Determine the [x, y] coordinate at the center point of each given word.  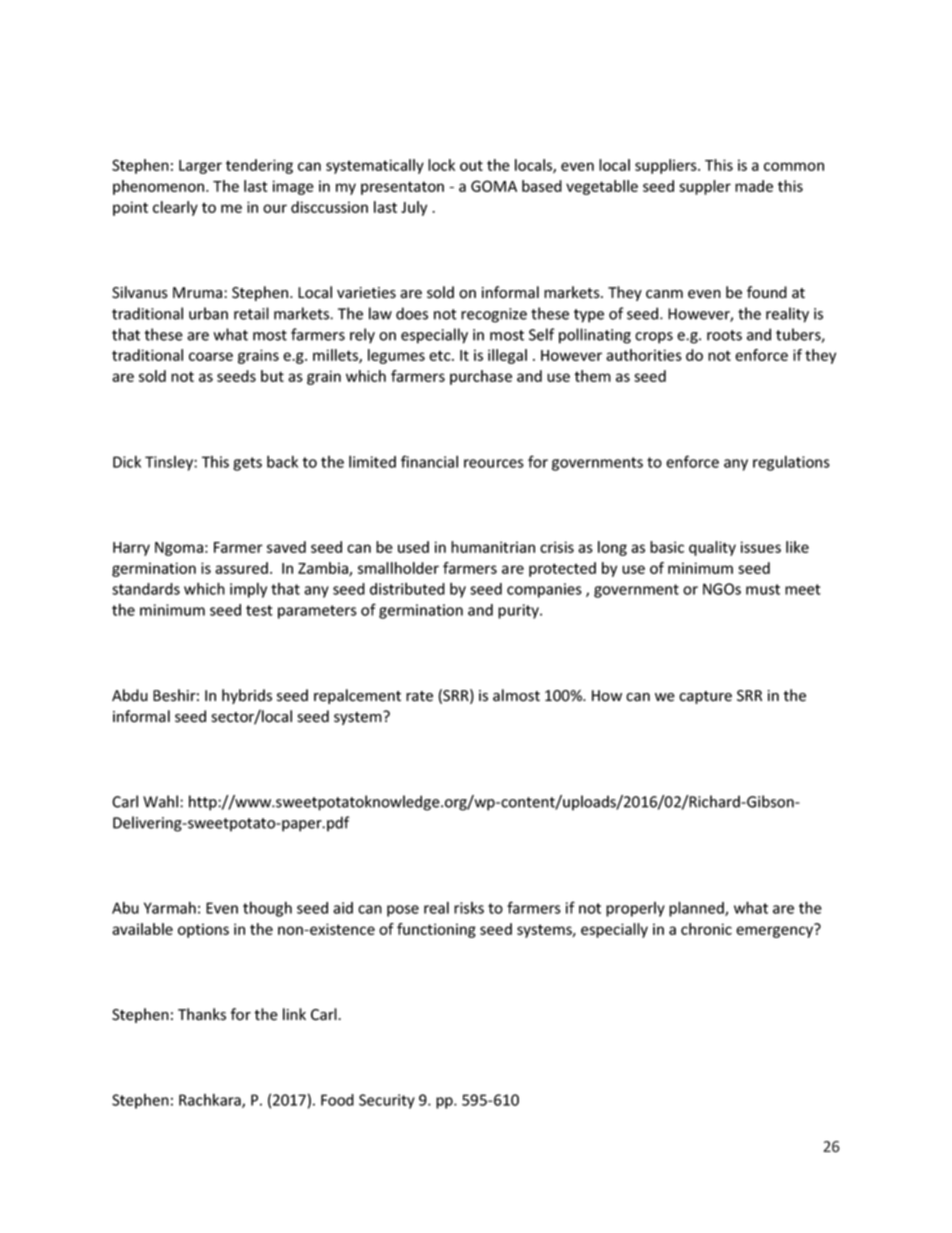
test [259, 610]
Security [387, 1101]
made [754, 186]
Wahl [162, 801]
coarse [211, 356]
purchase [481, 377]
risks [469, 908]
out [471, 165]
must [763, 589]
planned [697, 909]
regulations [791, 463]
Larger [200, 167]
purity [519, 611]
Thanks [202, 1014]
